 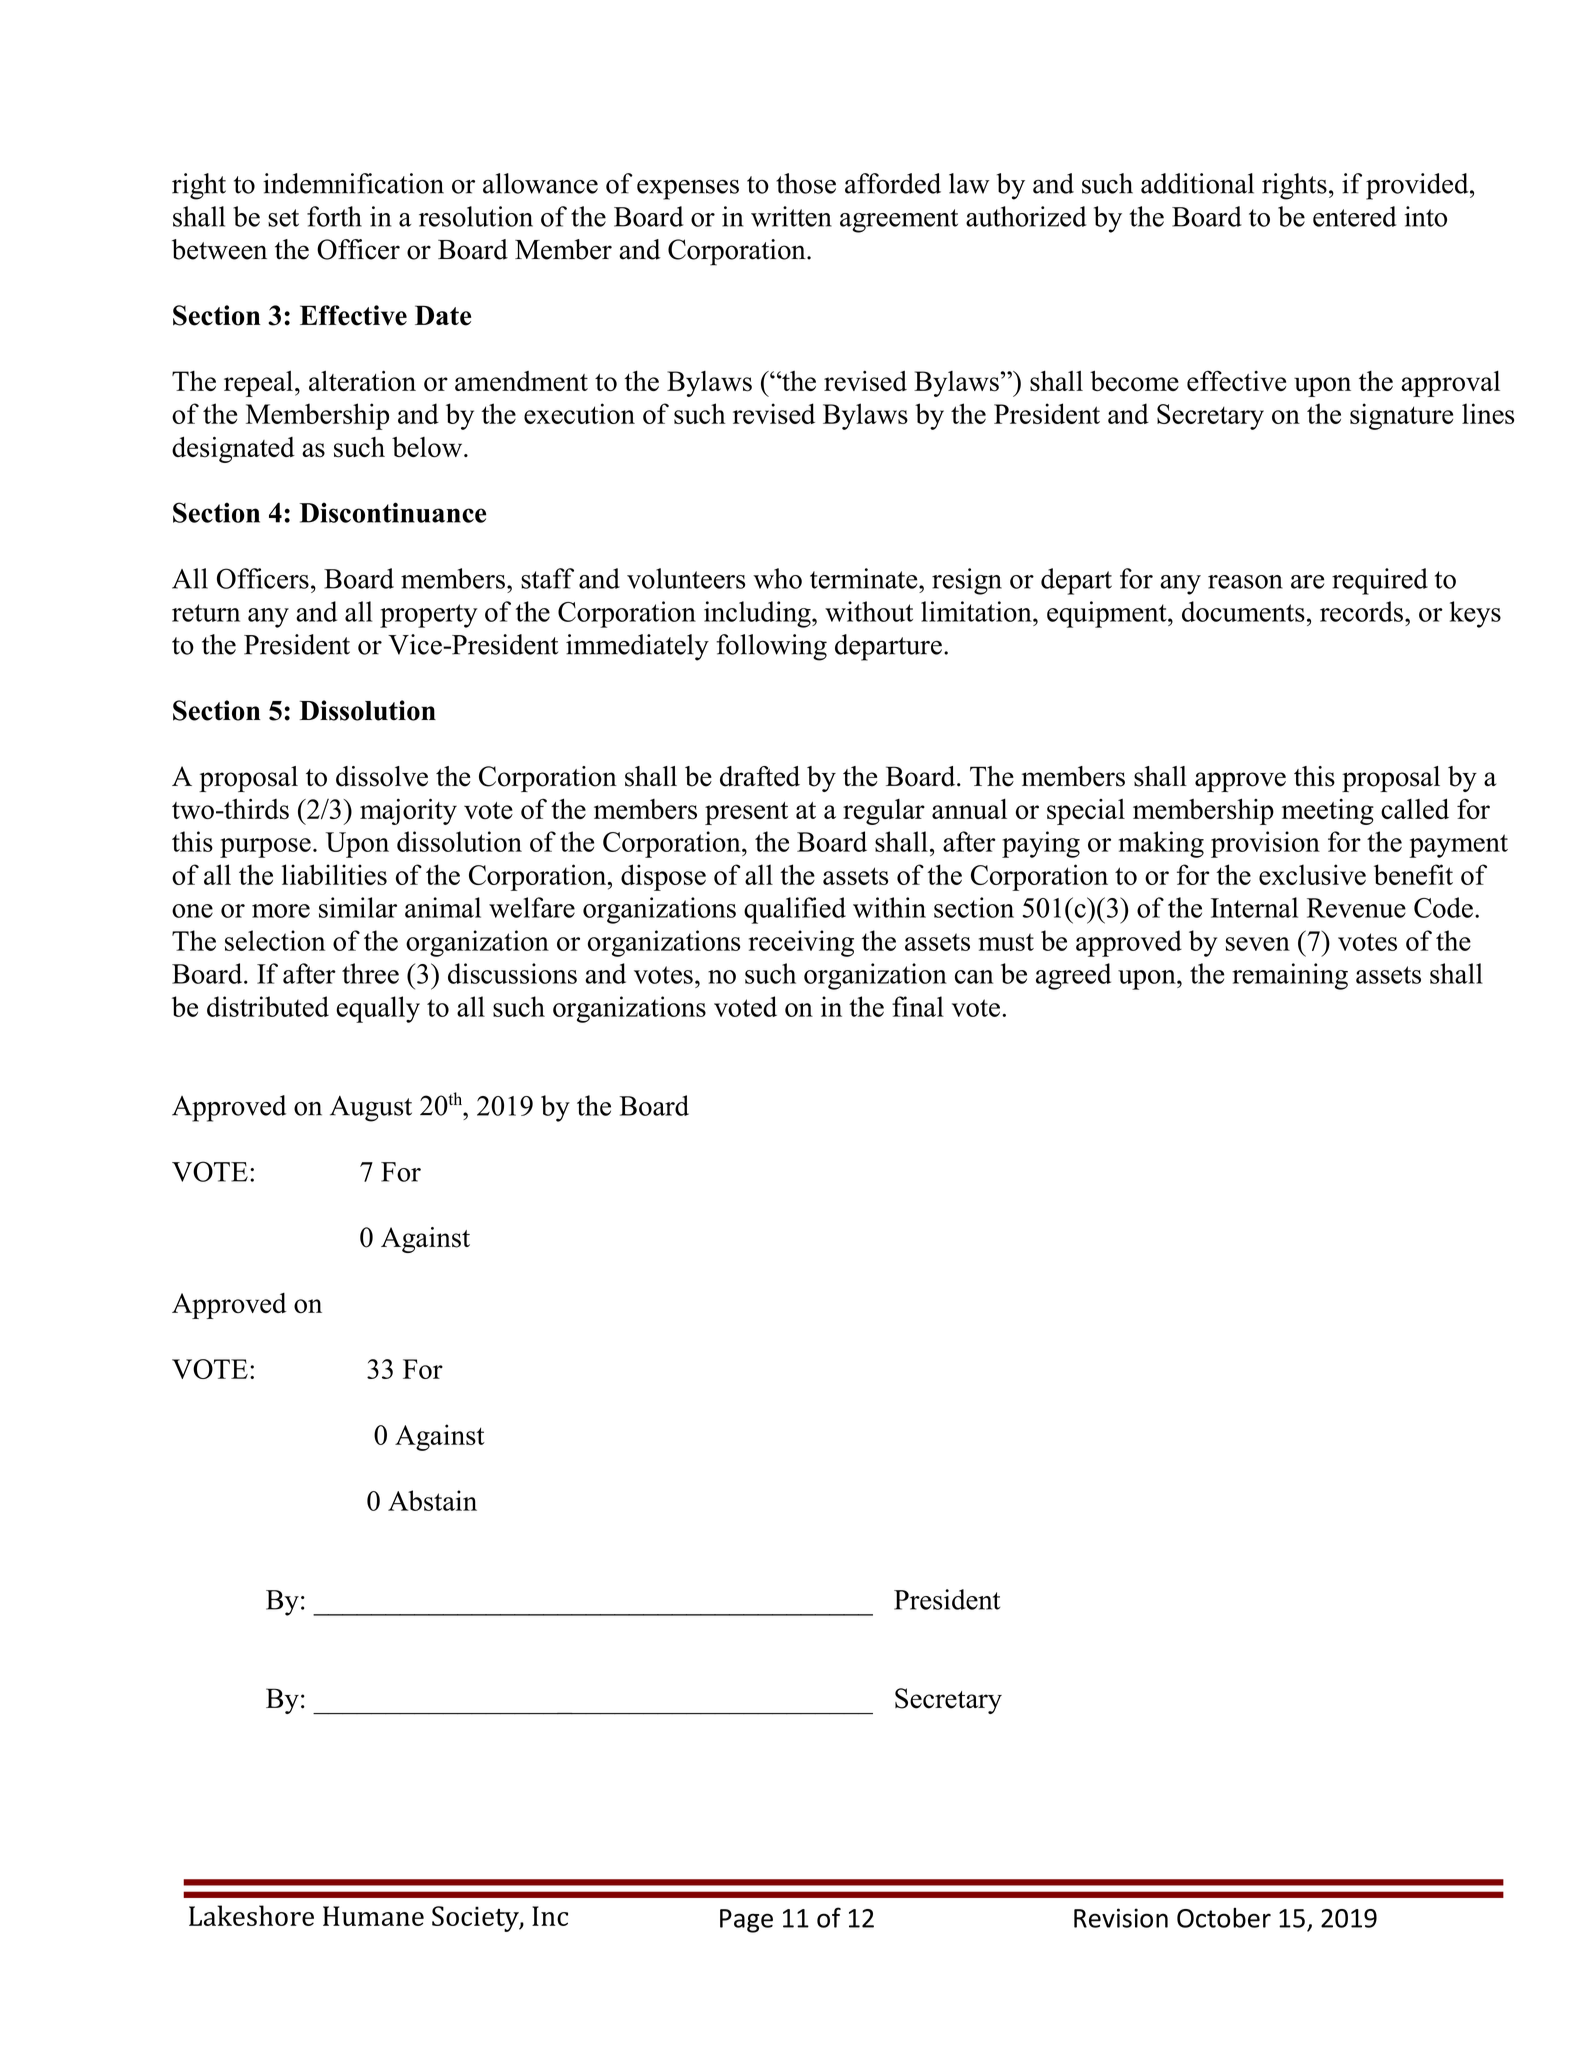 I want to click on Abstain, so click(x=432, y=1500).
